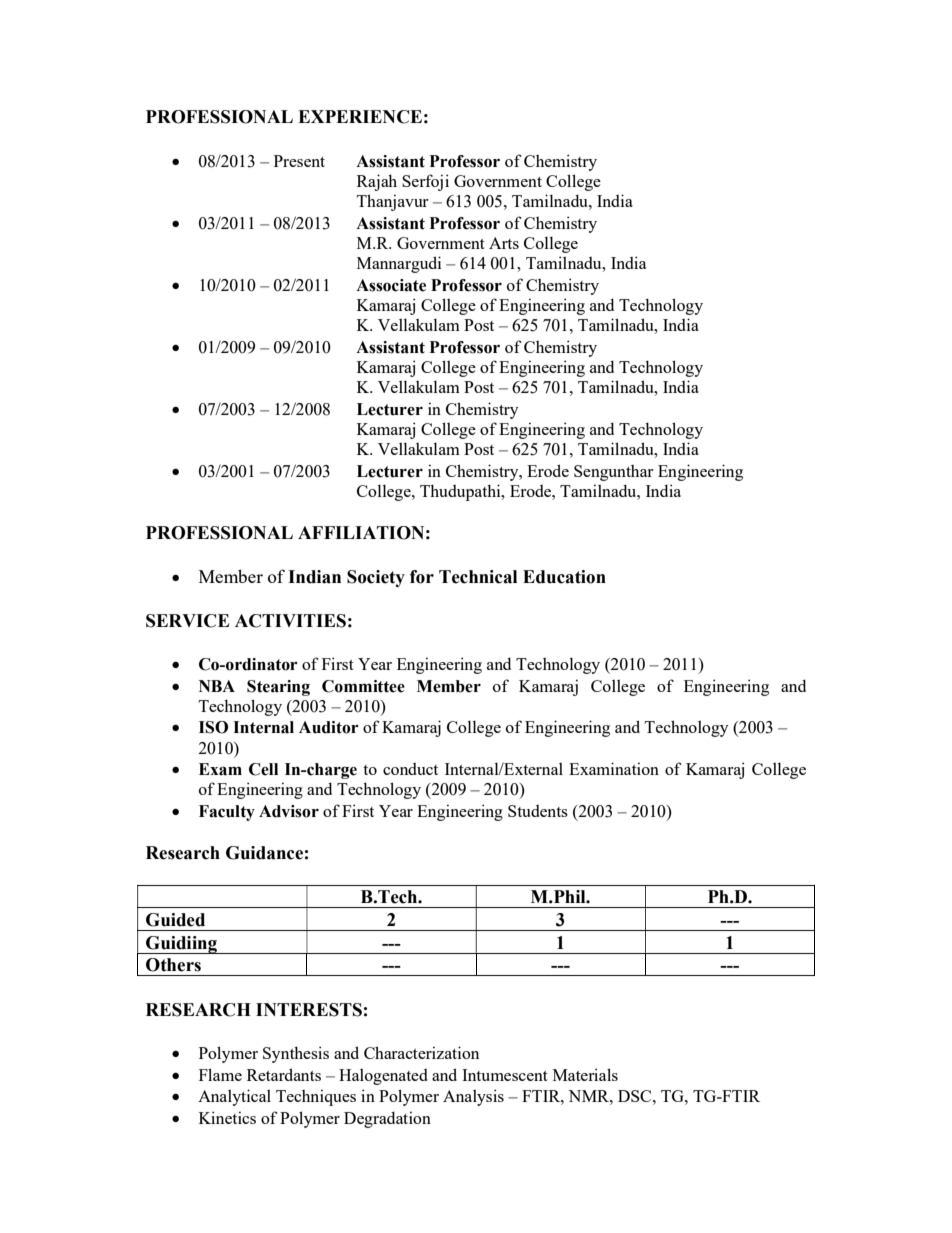 The height and width of the screenshot is (1233, 952). I want to click on SERVICE, so click(187, 621).
